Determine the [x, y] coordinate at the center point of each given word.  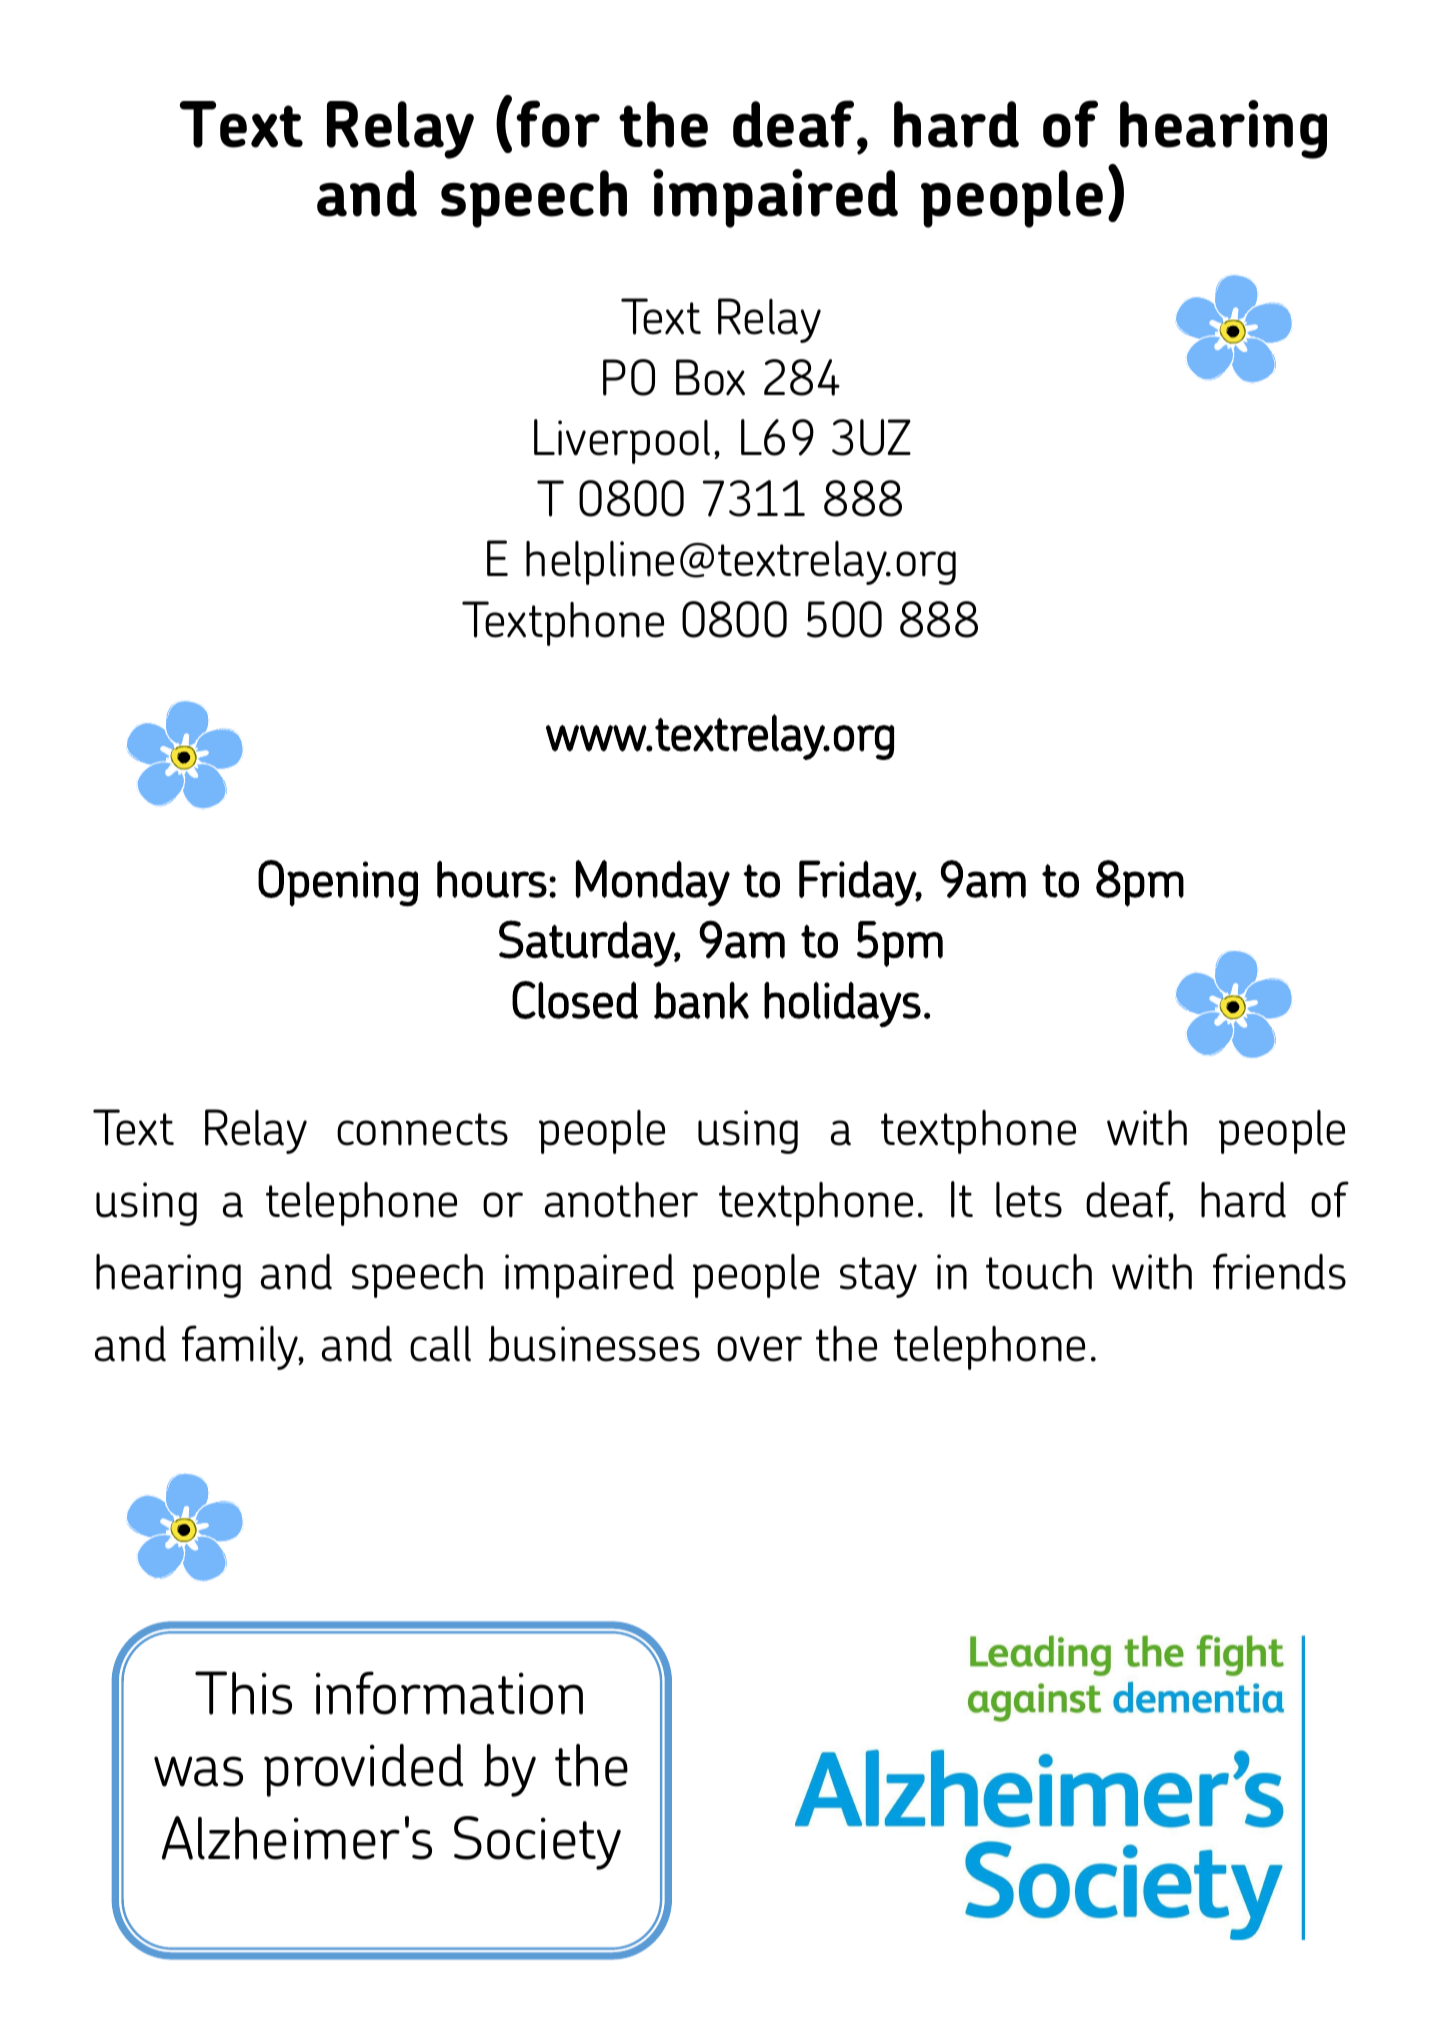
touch [1039, 1272]
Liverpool [622, 441]
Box [710, 377]
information [449, 1693]
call [440, 1344]
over [759, 1349]
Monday [653, 883]
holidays [842, 1004]
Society [537, 1843]
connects [422, 1129]
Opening [338, 883]
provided [363, 1770]
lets [1029, 1200]
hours [492, 879]
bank [701, 1000]
